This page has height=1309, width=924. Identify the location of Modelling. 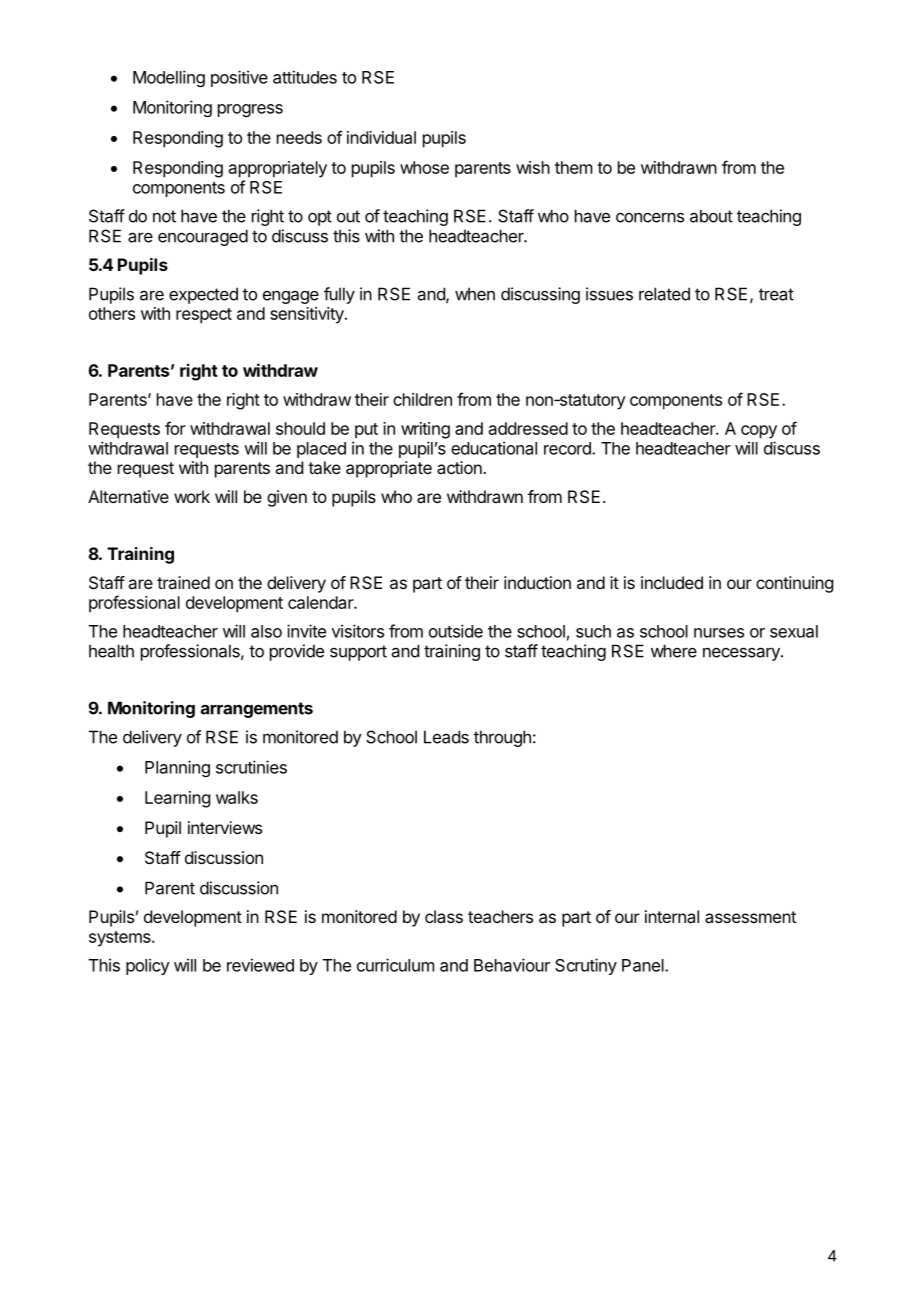
(169, 78).
